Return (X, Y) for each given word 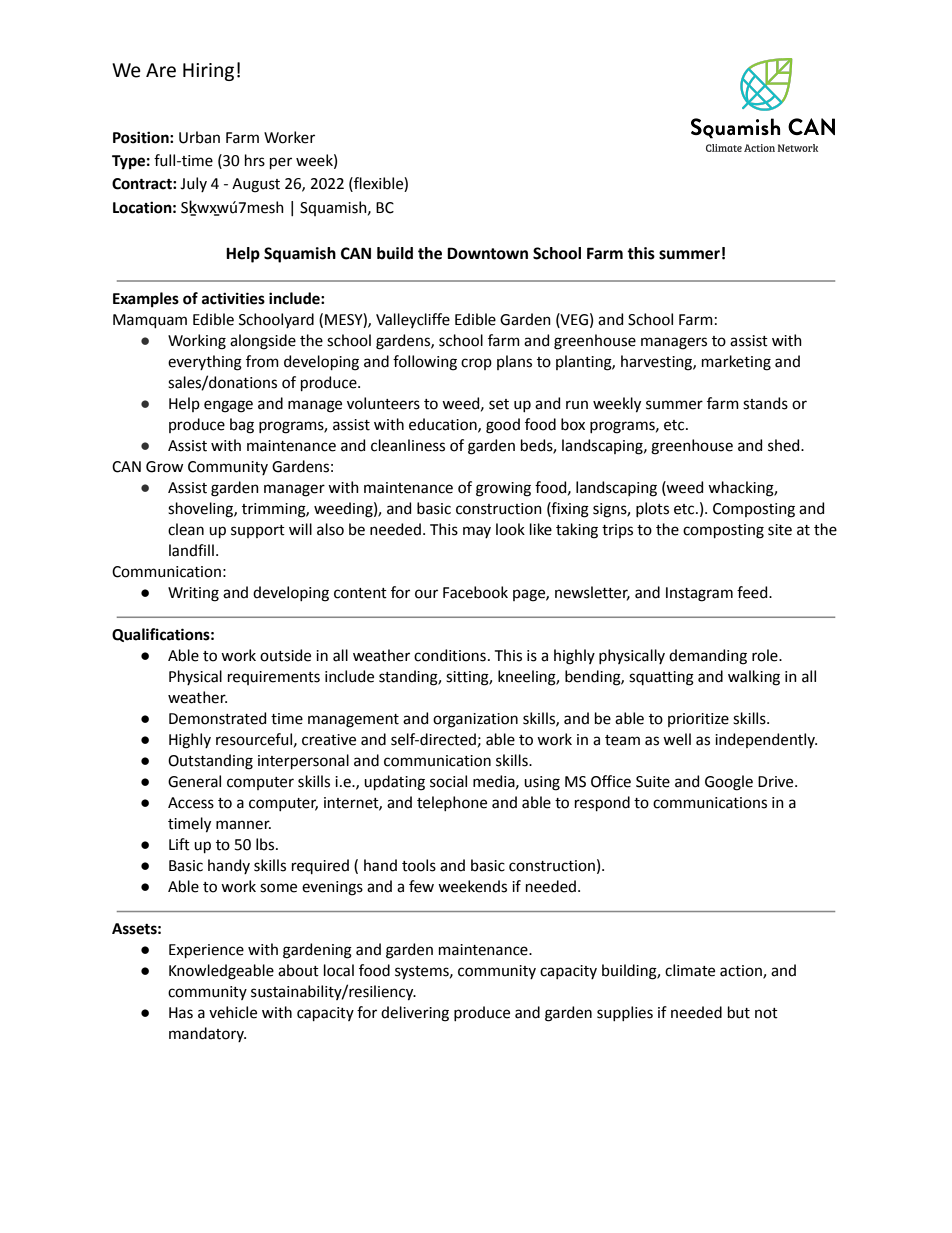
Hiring (208, 72)
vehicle (233, 1012)
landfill (191, 550)
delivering (415, 1014)
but (739, 1012)
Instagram (699, 594)
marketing (736, 363)
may (477, 532)
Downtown (487, 253)
